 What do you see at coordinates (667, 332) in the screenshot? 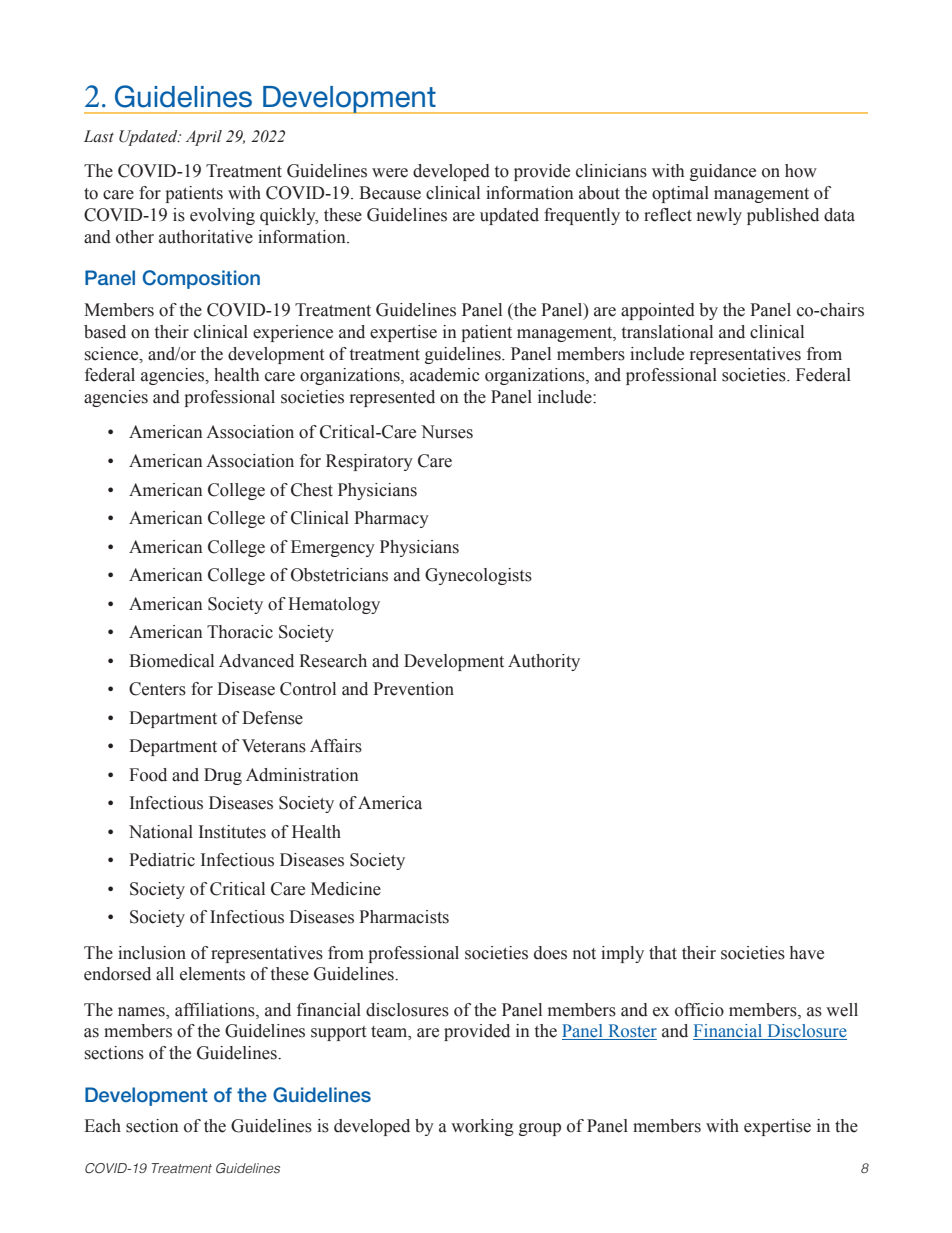
I see `translational` at bounding box center [667, 332].
